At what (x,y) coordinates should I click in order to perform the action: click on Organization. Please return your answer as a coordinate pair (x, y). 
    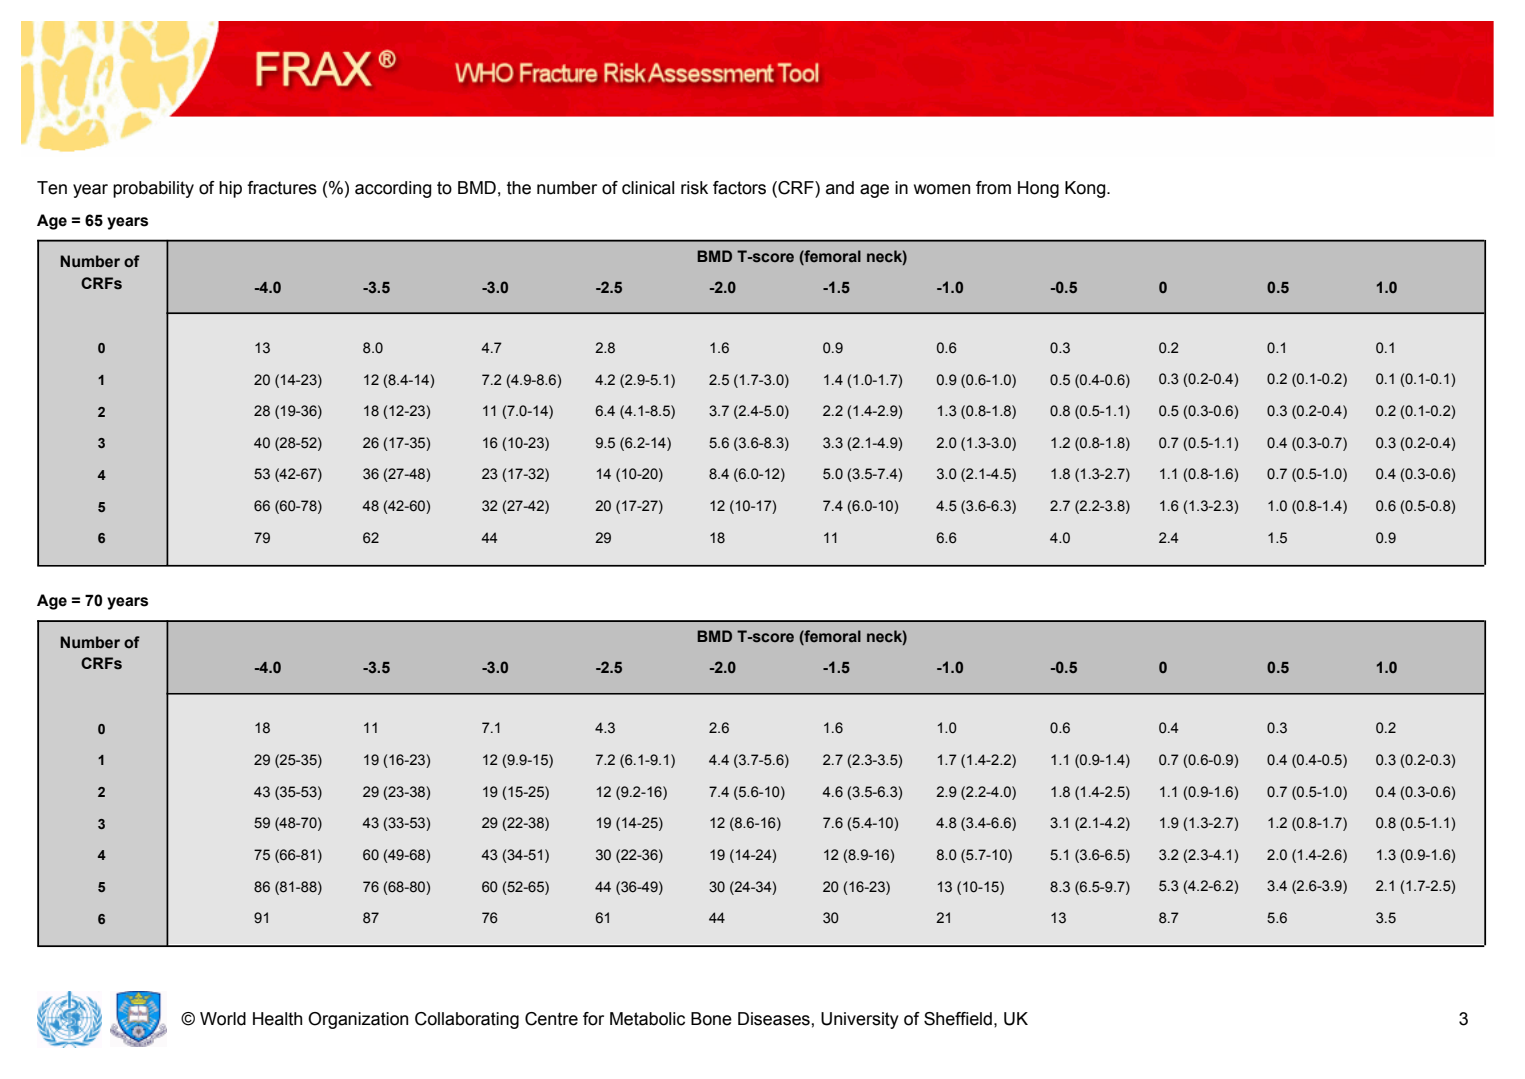
    Looking at the image, I should click on (358, 1020).
